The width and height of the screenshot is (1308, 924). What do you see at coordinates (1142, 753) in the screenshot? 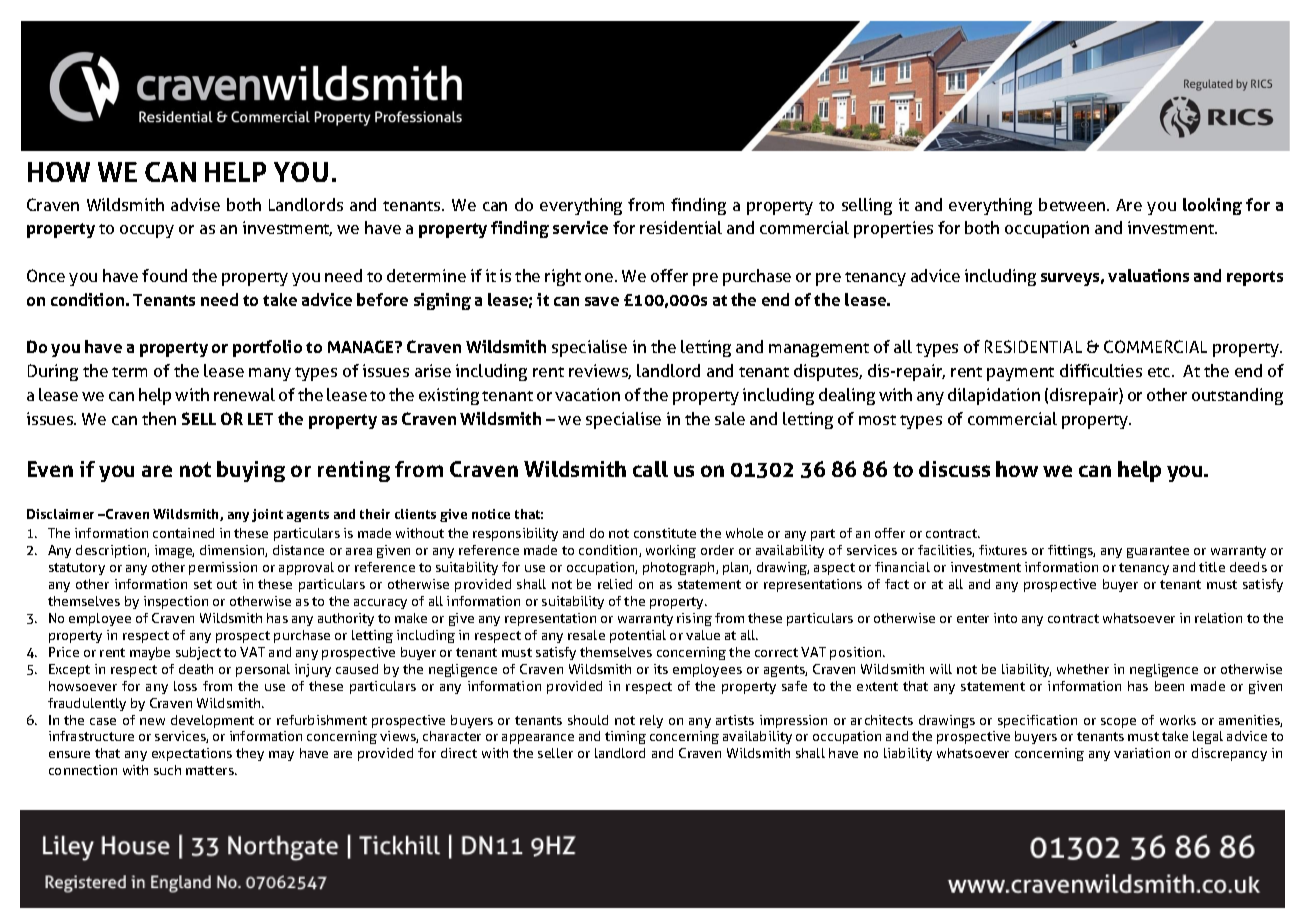
I see `variation` at bounding box center [1142, 753].
